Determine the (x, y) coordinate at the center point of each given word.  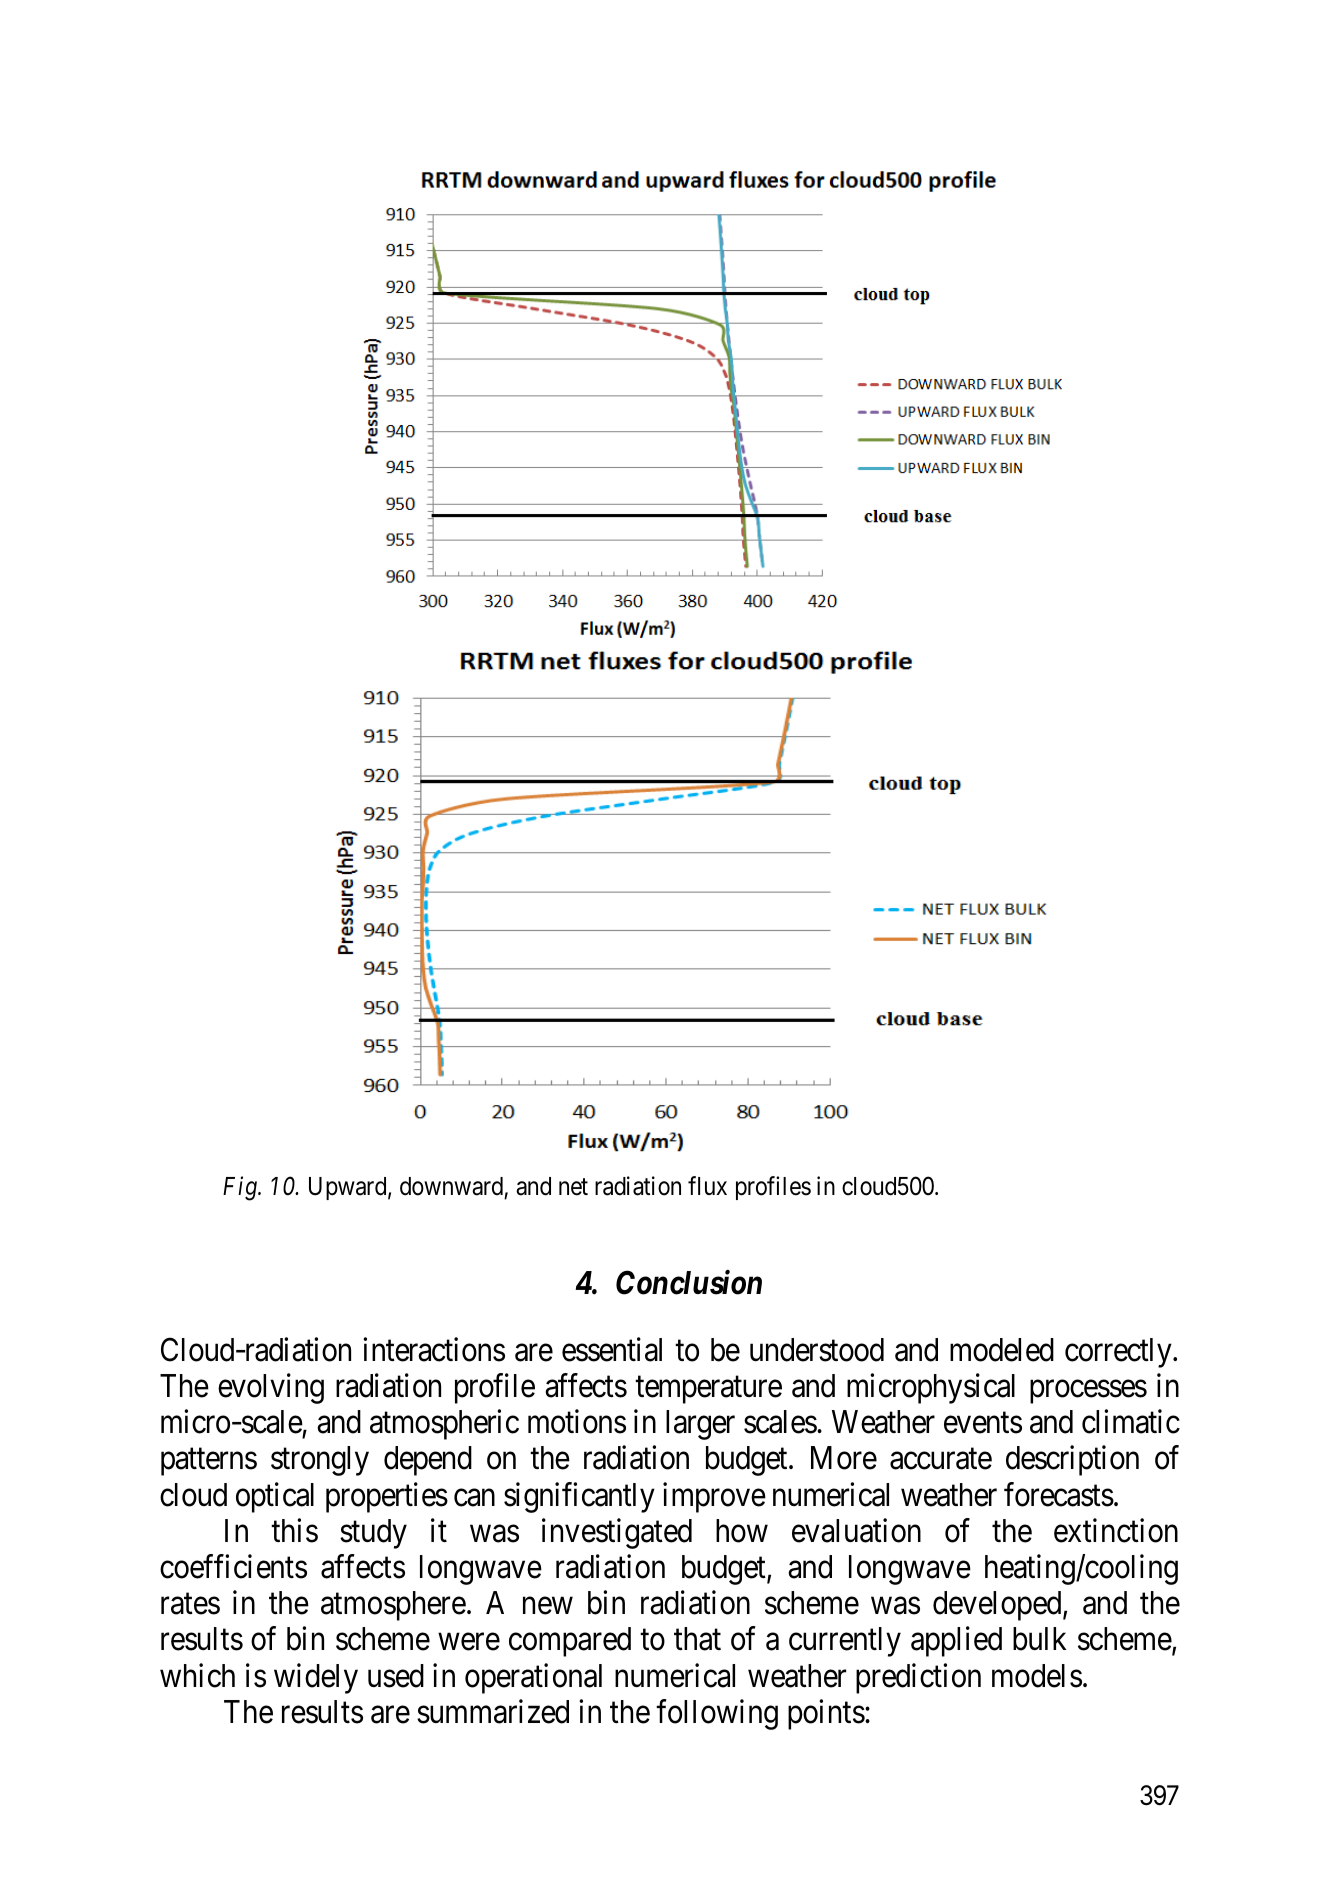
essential (612, 1349)
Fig (241, 1189)
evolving (271, 1389)
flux (707, 1186)
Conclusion (689, 1282)
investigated (617, 1533)
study (373, 1534)
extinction (1116, 1530)
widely (316, 1678)
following (717, 1714)
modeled (1002, 1350)
